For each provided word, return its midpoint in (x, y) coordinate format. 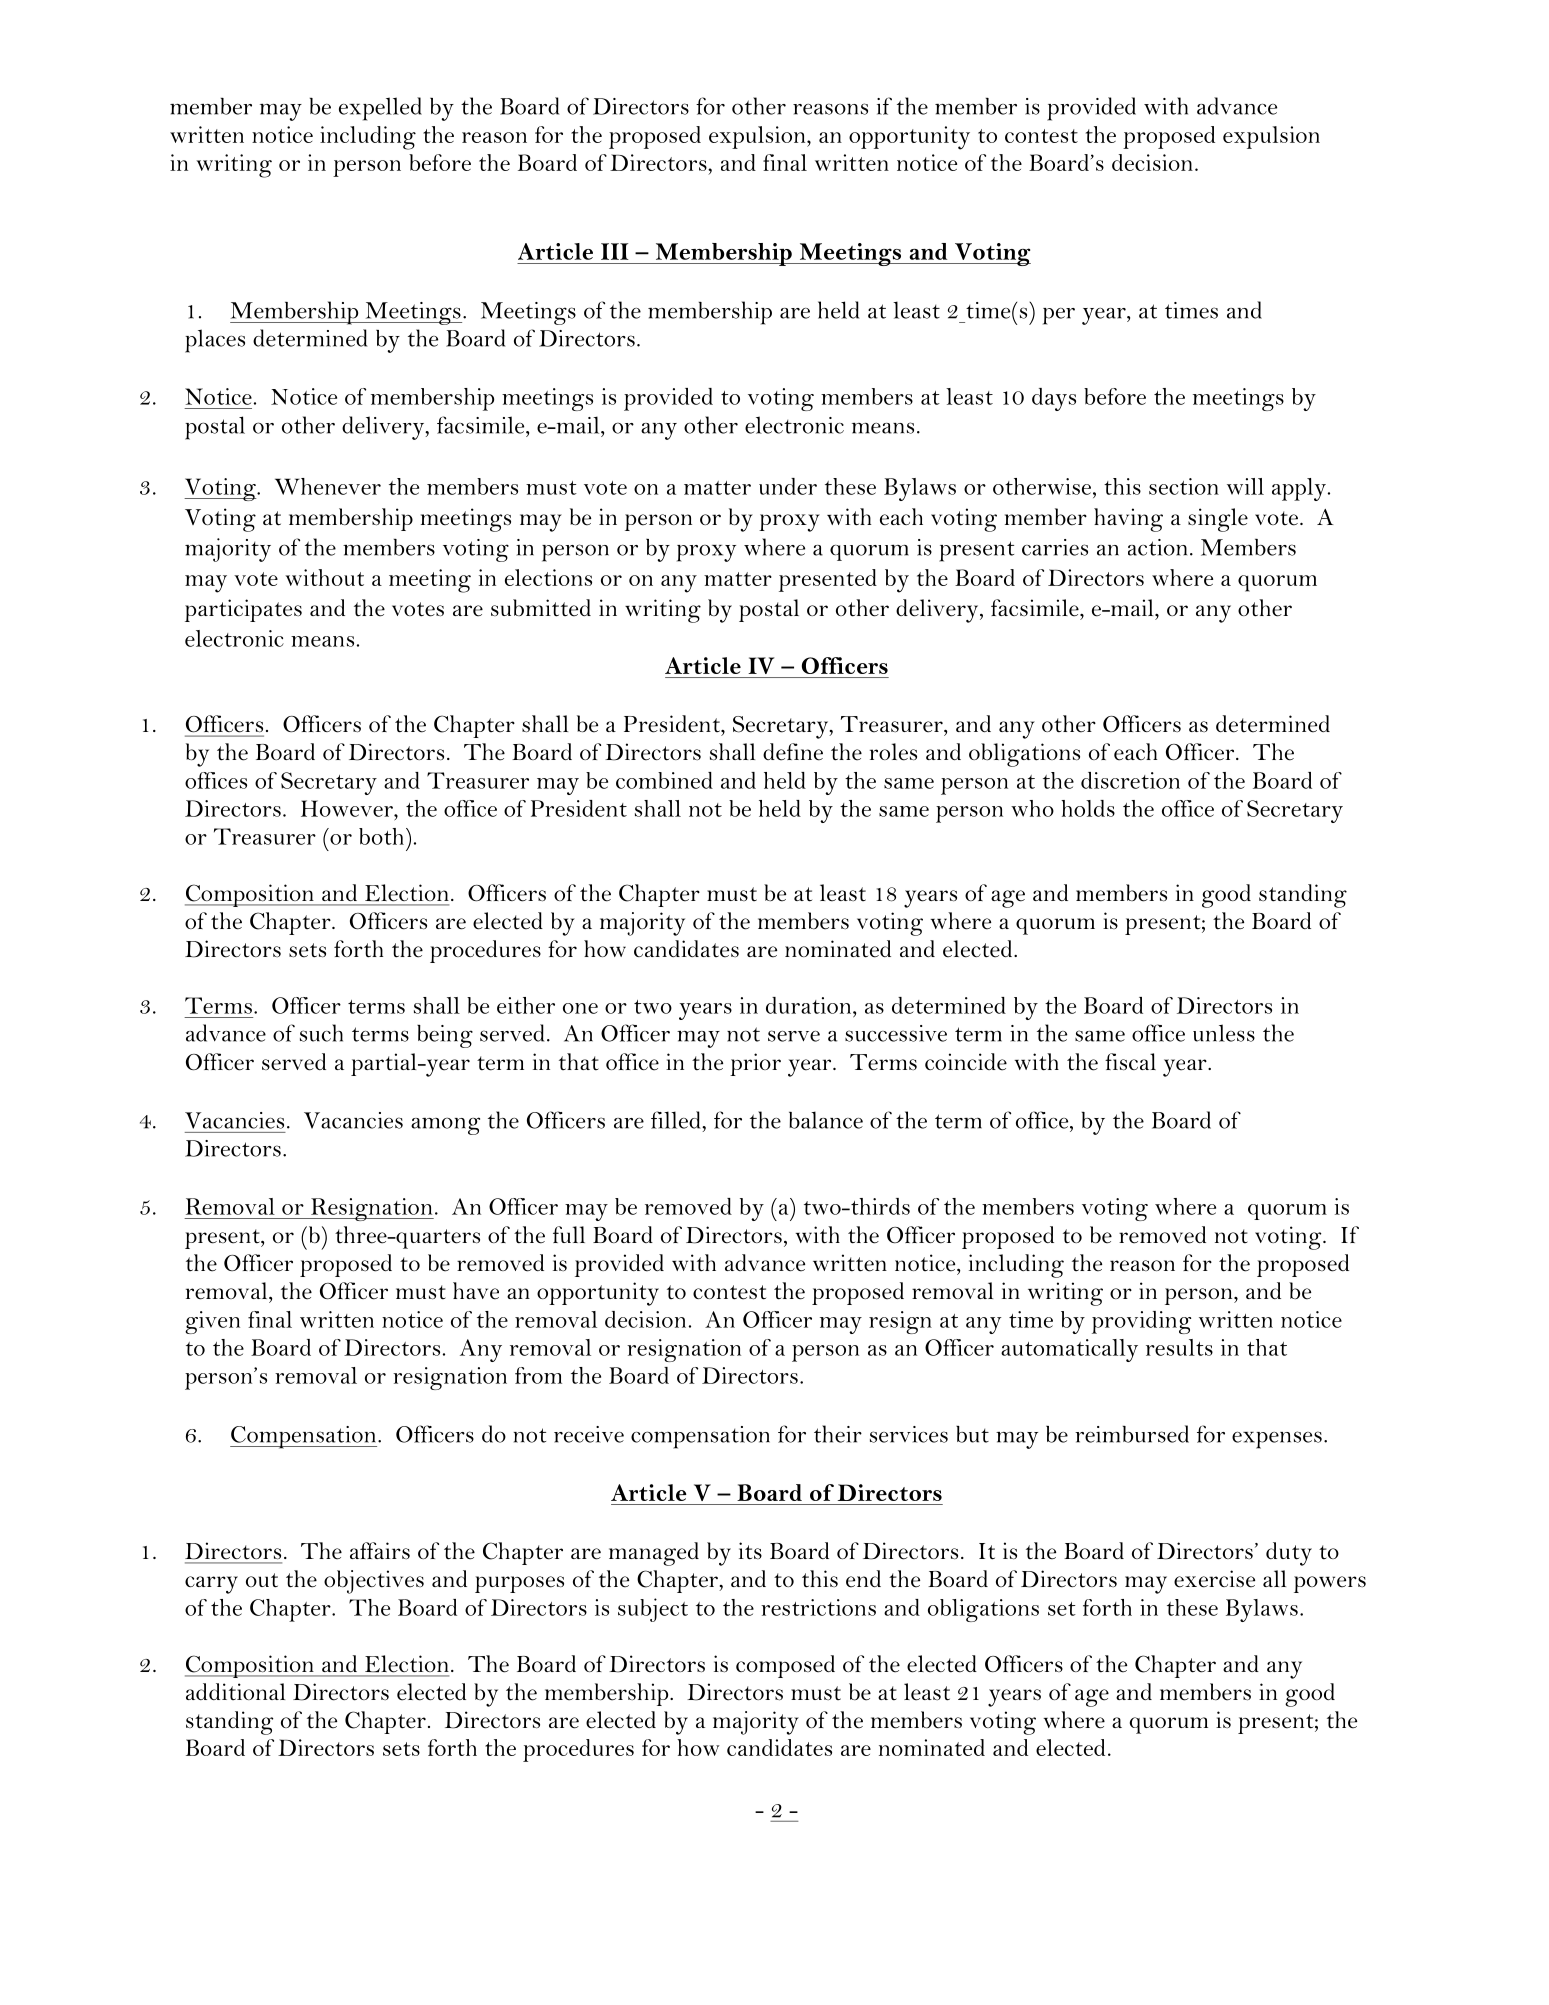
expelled (380, 109)
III (615, 251)
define (793, 752)
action (1157, 547)
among (445, 1126)
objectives (374, 1582)
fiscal (1130, 1061)
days (1054, 399)
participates (243, 610)
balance (826, 1120)
